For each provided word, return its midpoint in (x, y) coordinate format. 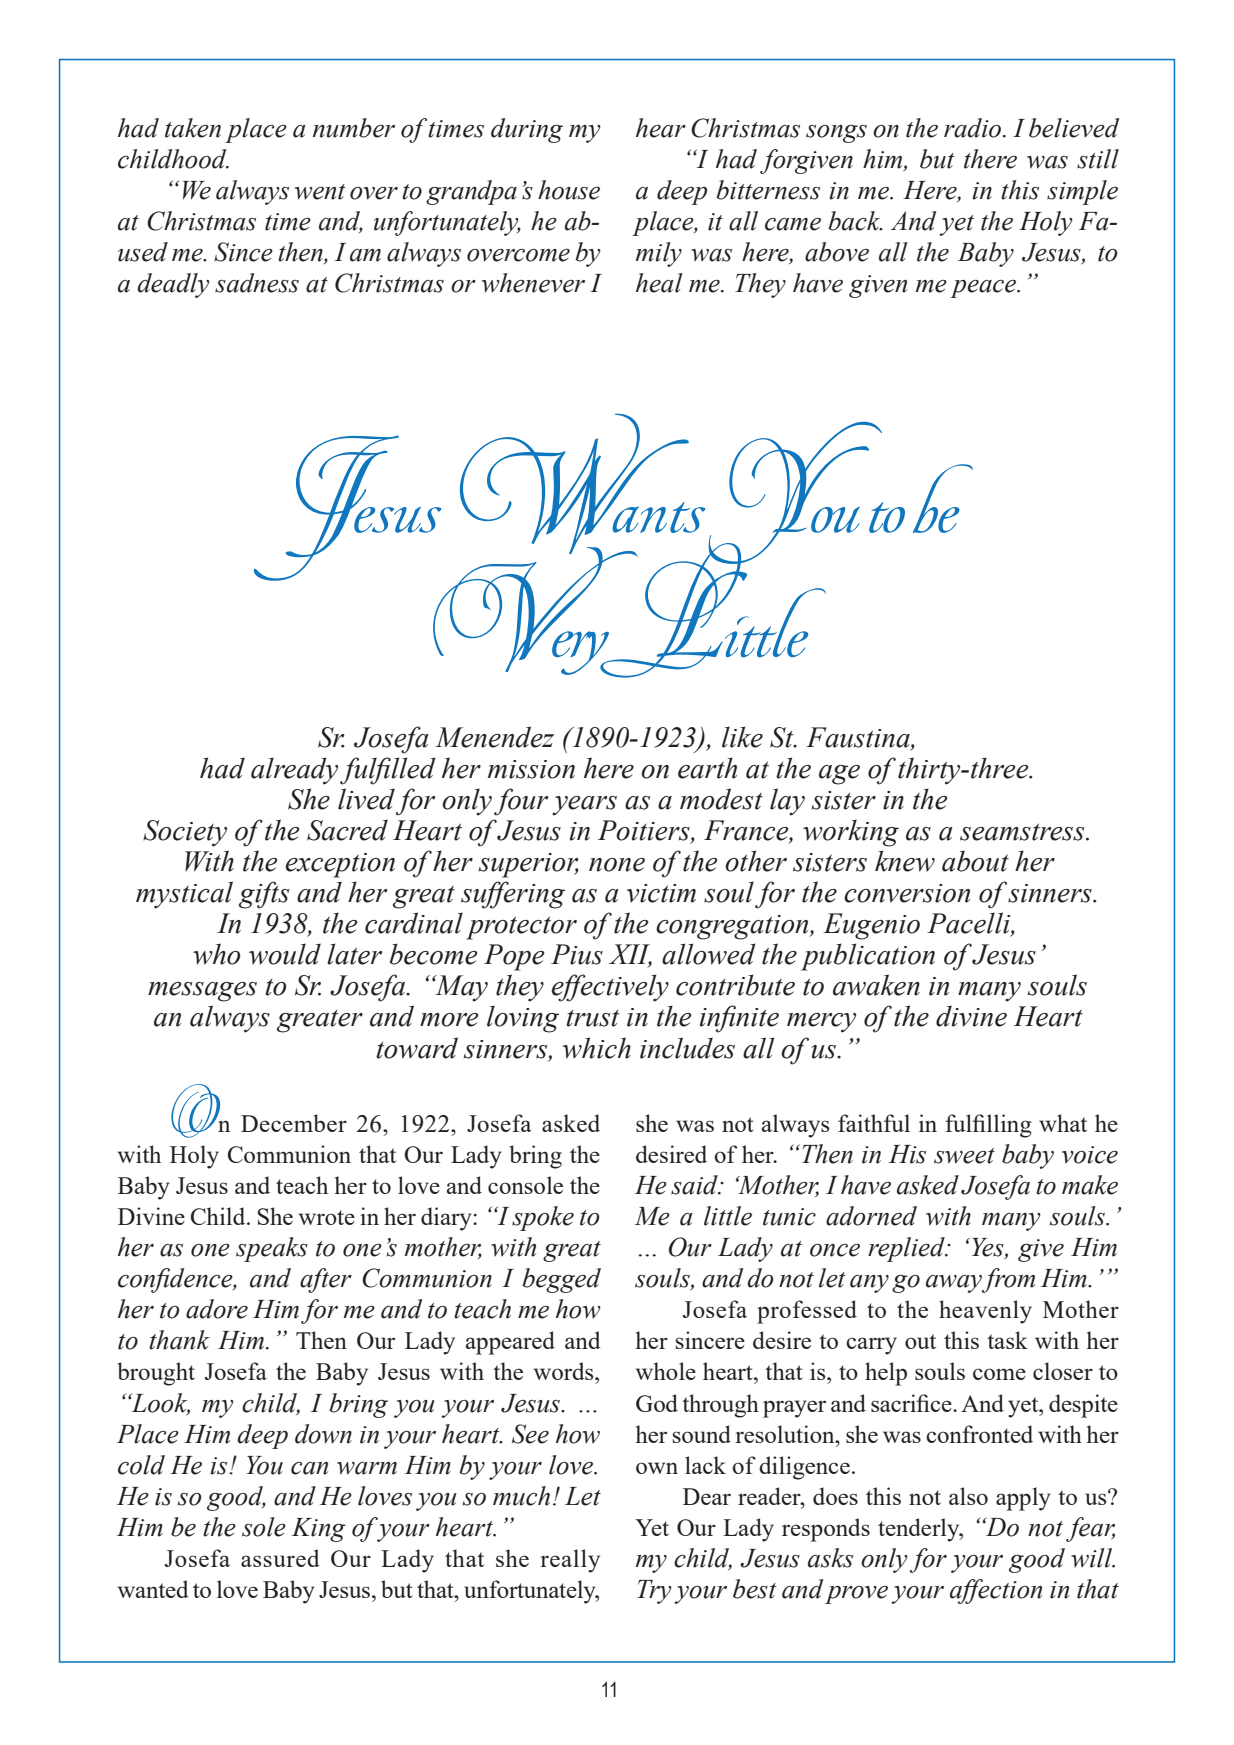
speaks (272, 1249)
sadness (257, 283)
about (975, 861)
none (617, 865)
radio (974, 128)
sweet (964, 1156)
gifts (264, 895)
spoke (543, 1218)
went (320, 192)
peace (984, 289)
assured (280, 1558)
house (569, 190)
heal (659, 283)
